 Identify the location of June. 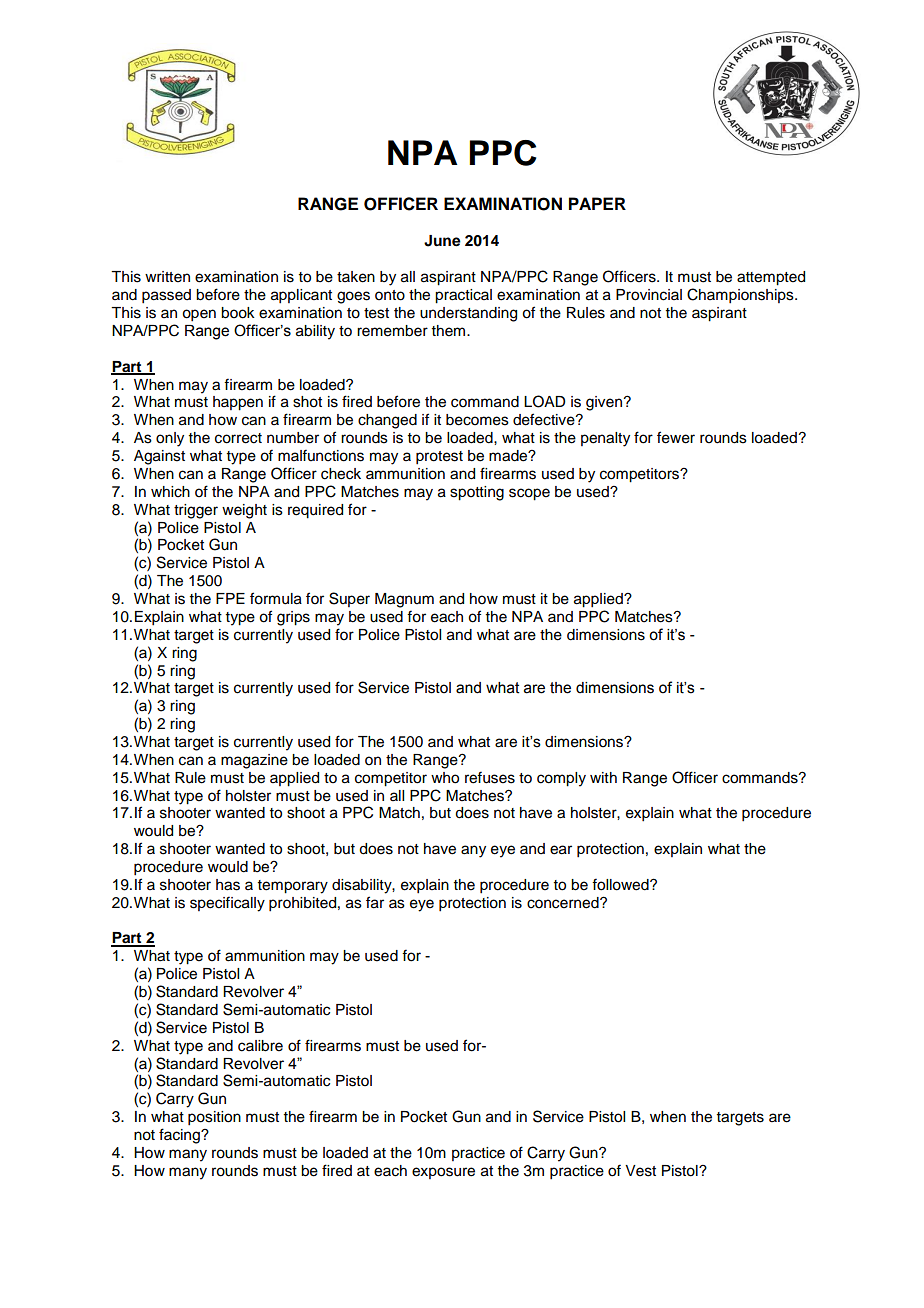
(442, 241).
